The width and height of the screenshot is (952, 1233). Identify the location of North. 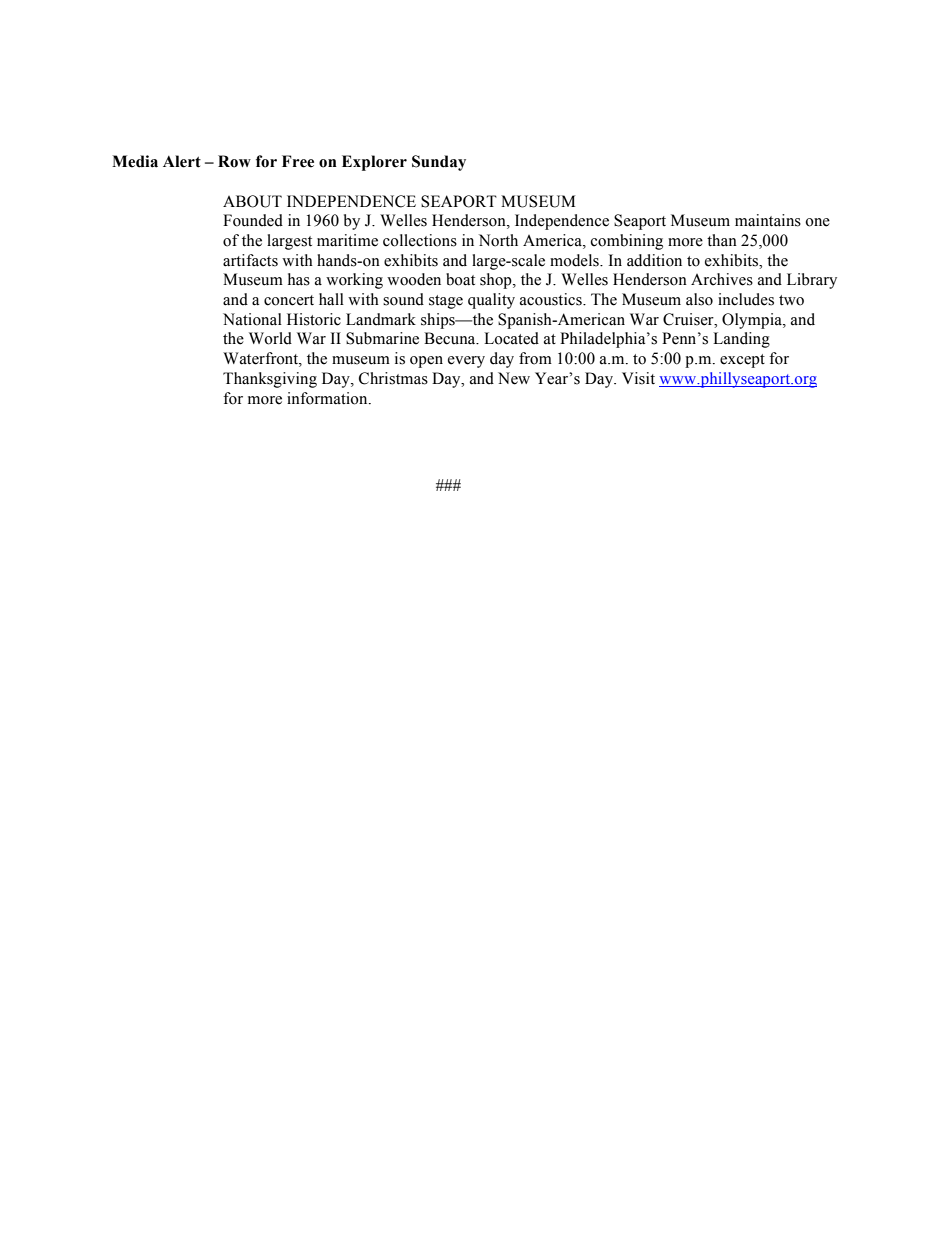
(498, 240).
